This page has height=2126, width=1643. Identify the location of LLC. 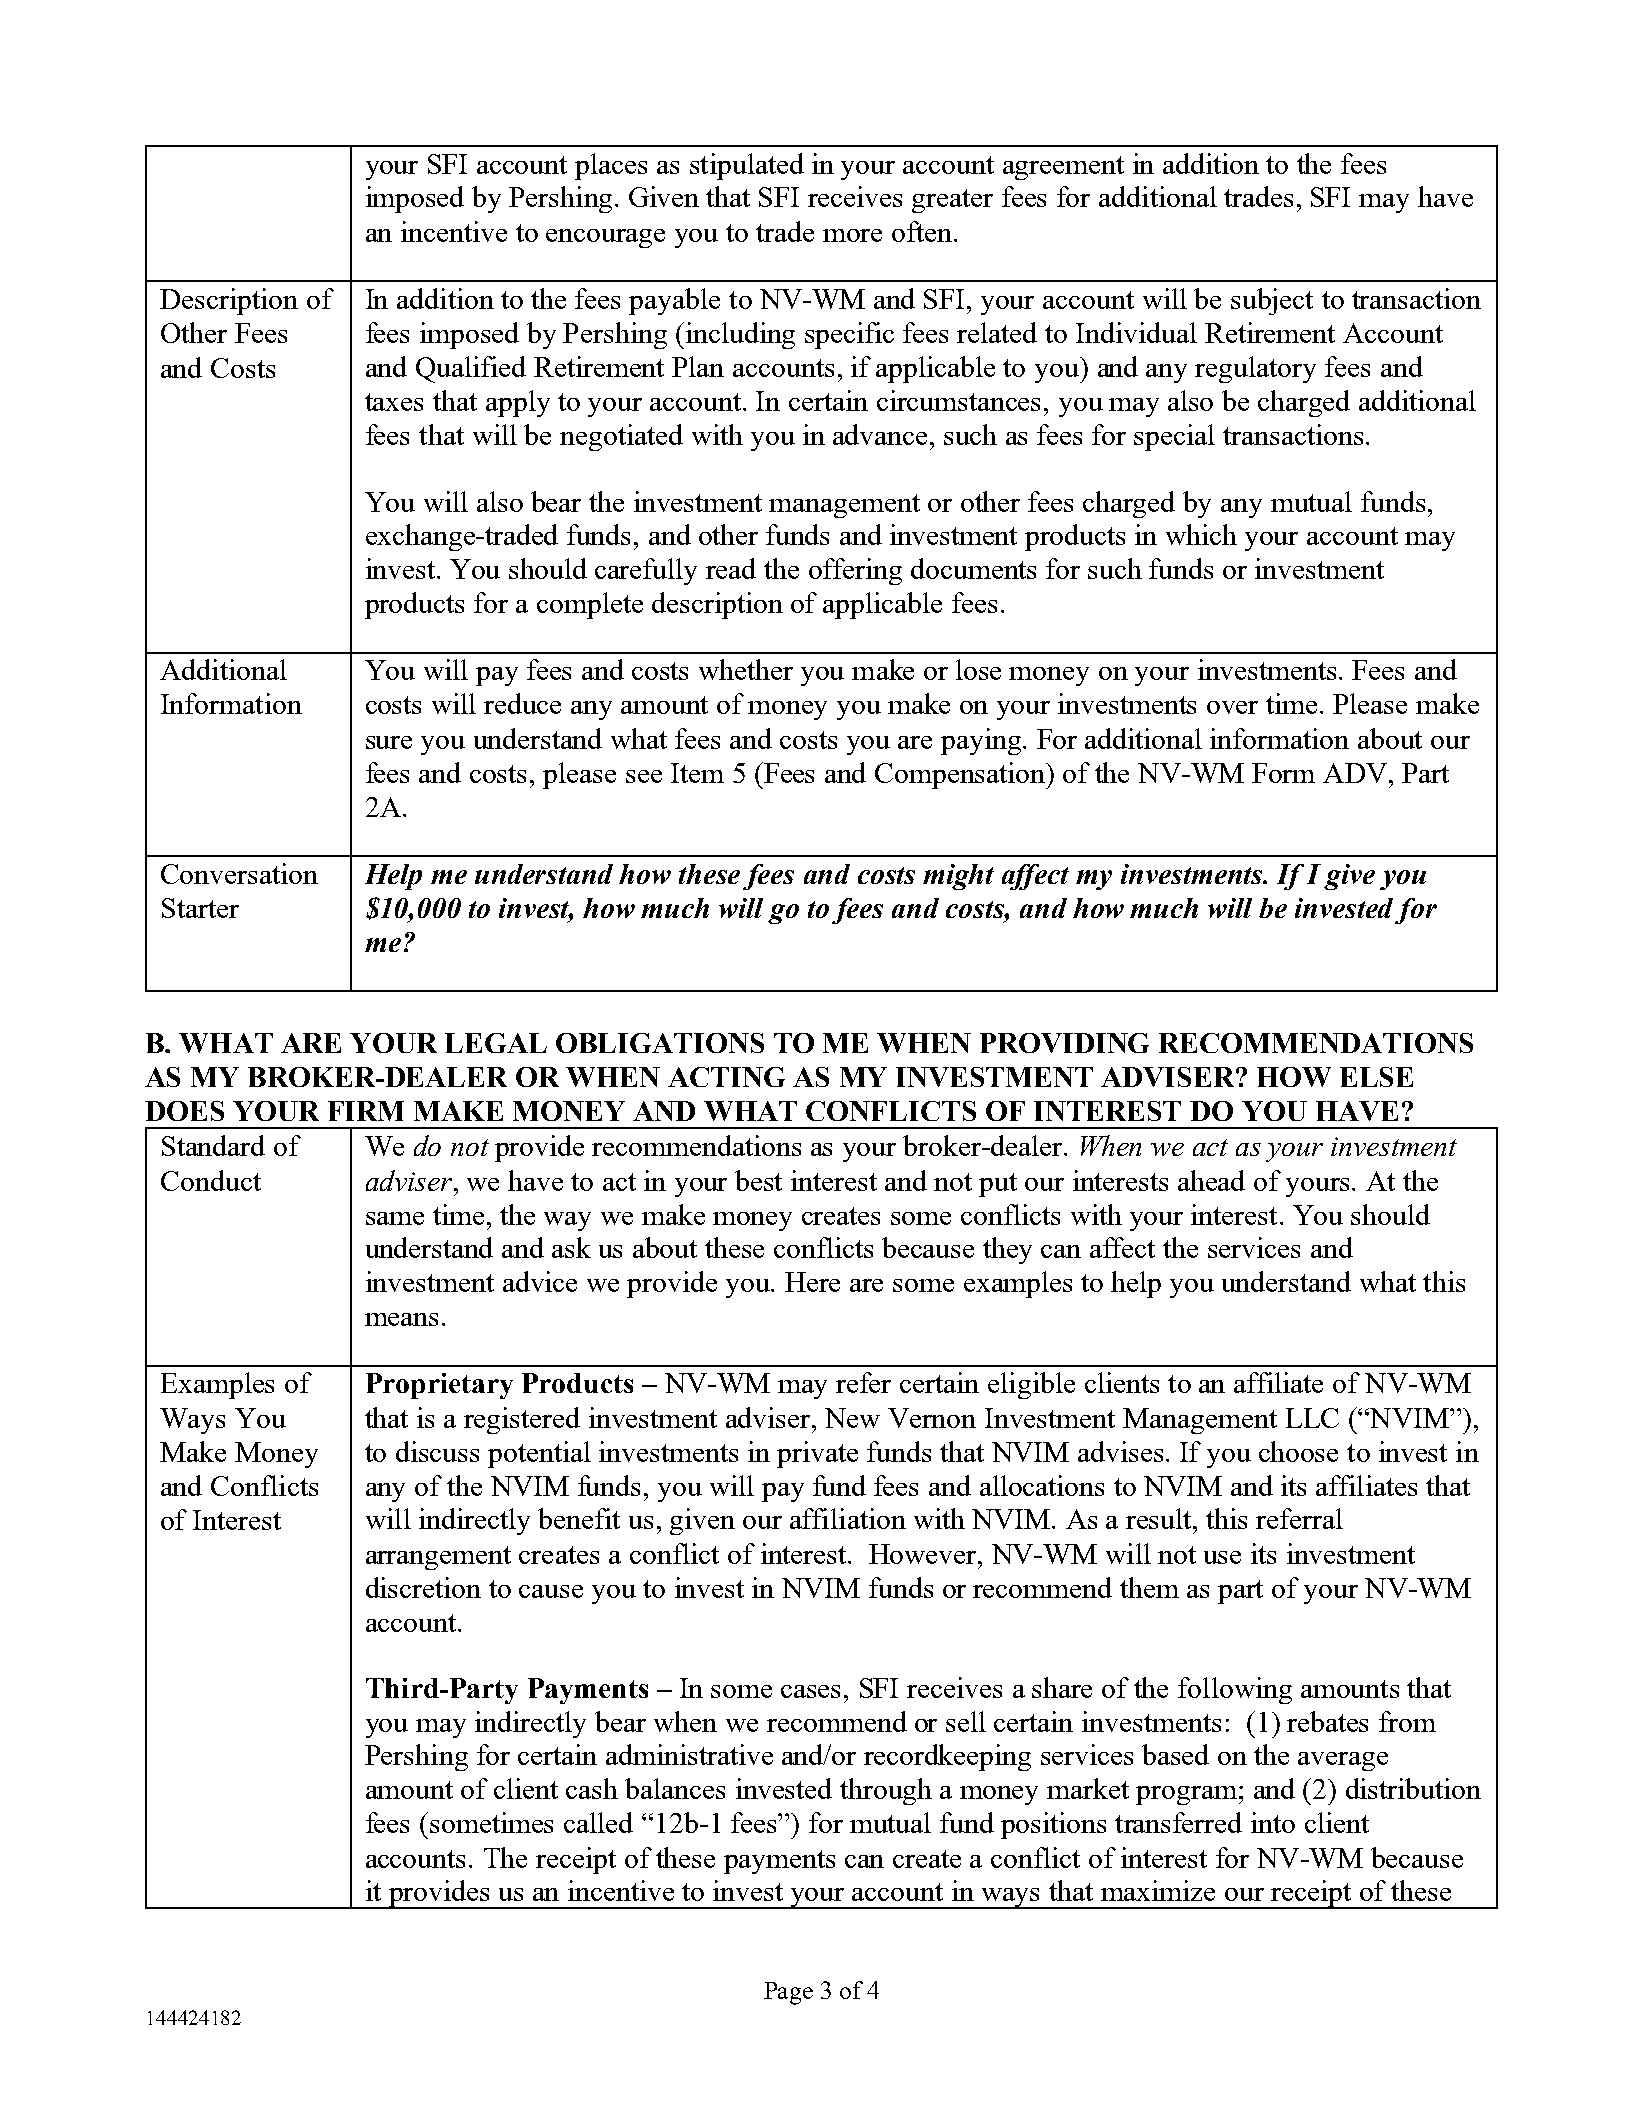
(1312, 1418).
